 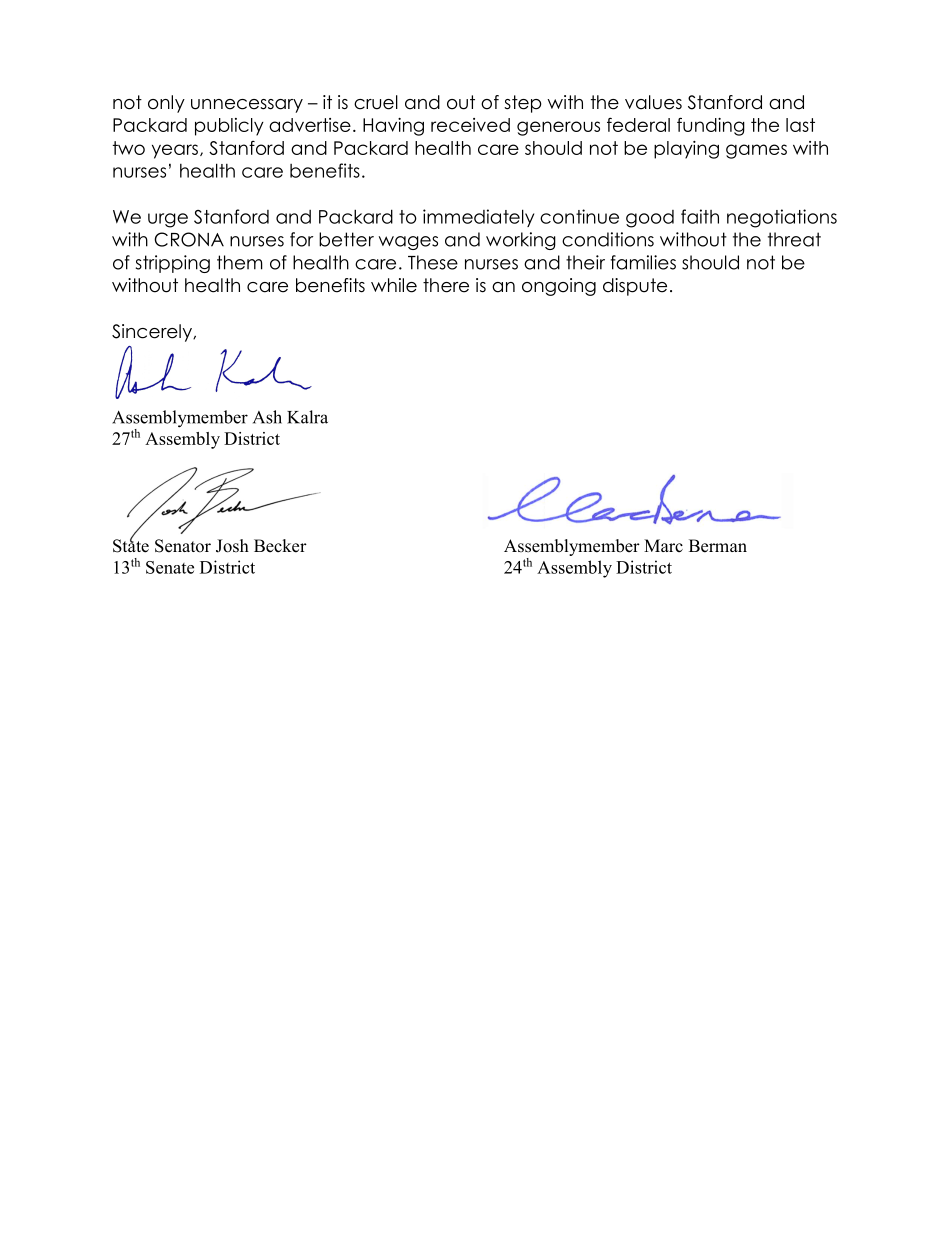 I want to click on received, so click(x=470, y=125).
